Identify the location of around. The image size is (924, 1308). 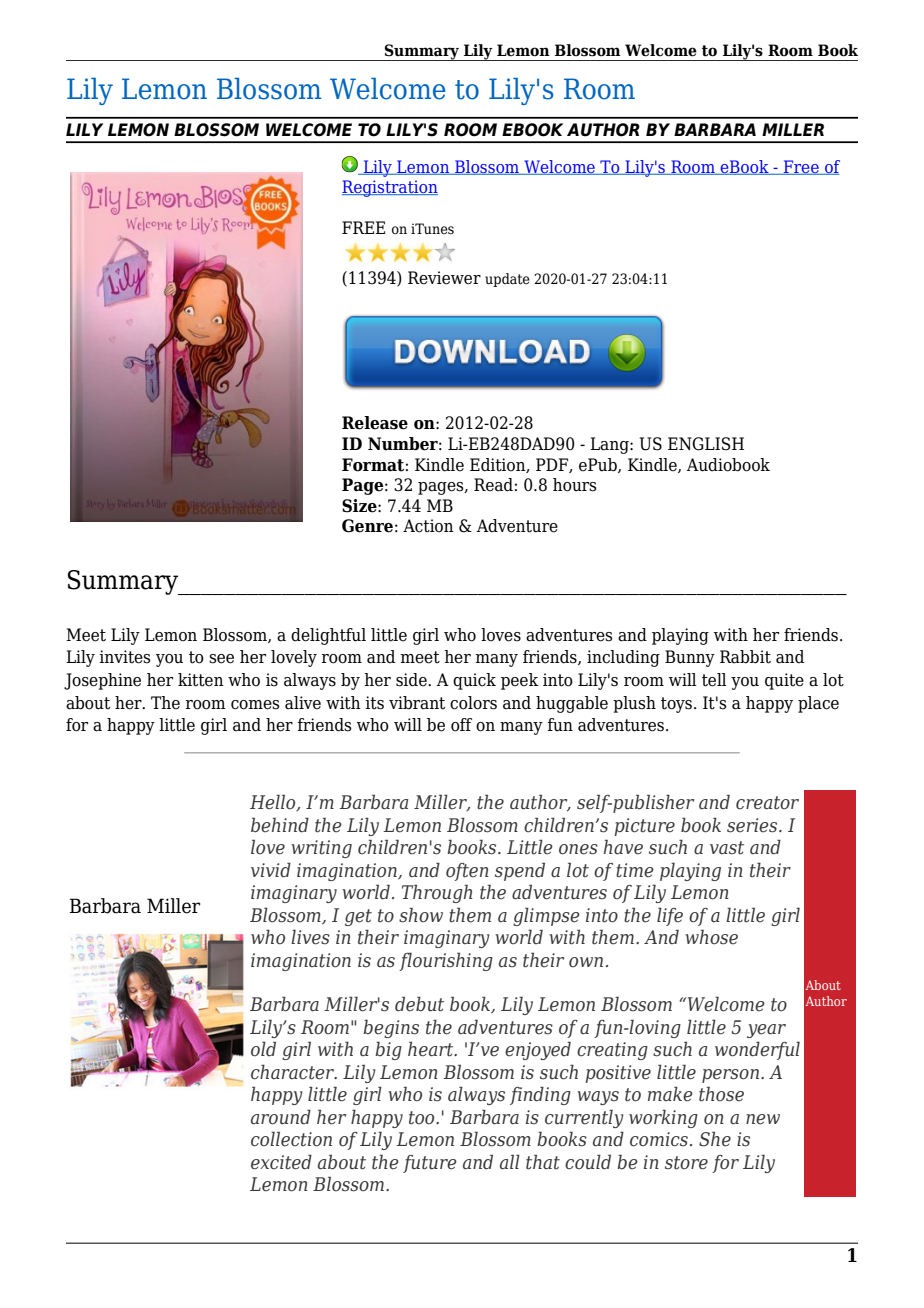
(281, 1117).
